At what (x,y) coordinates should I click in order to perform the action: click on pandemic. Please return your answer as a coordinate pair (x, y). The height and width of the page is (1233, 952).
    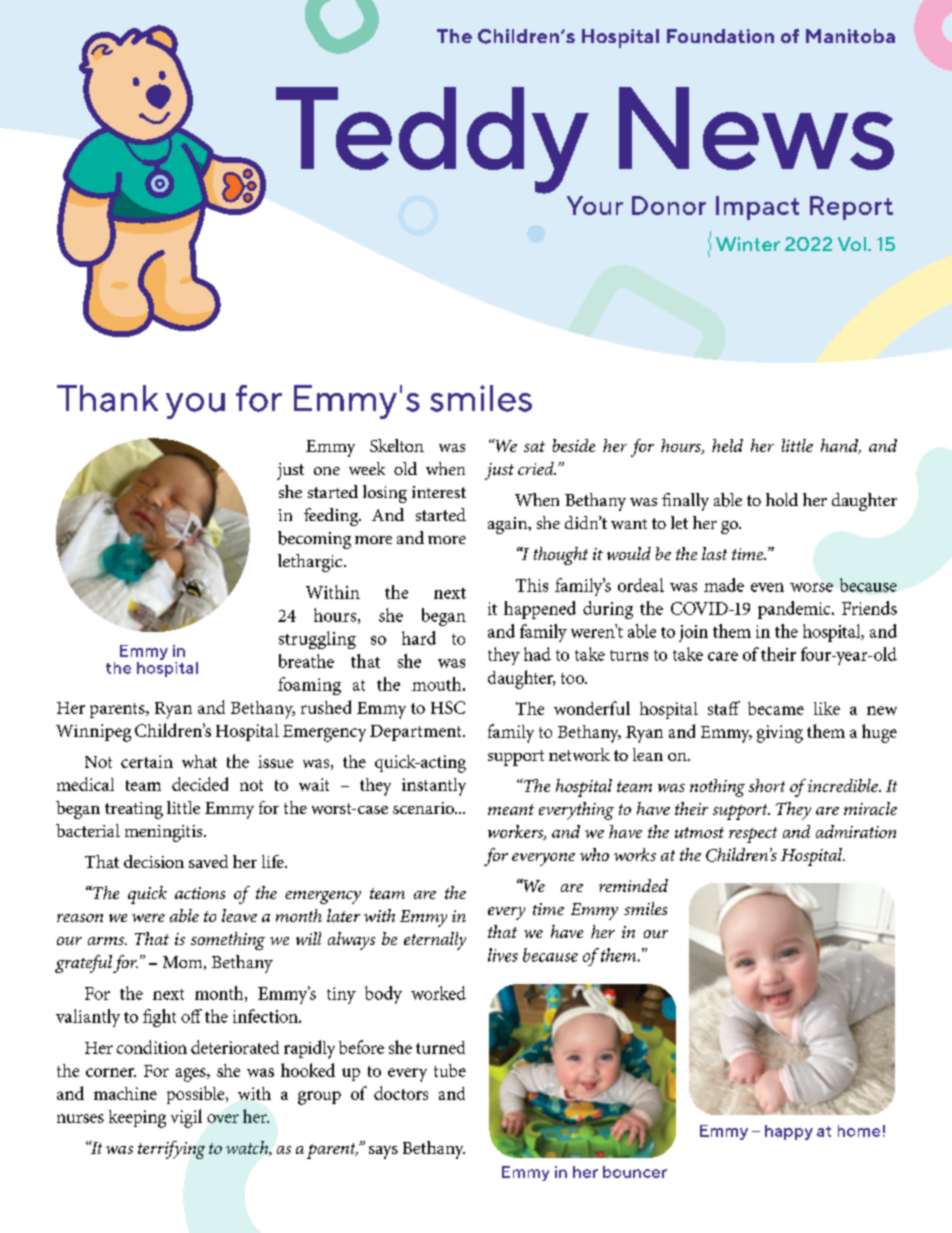
    Looking at the image, I should click on (795, 610).
